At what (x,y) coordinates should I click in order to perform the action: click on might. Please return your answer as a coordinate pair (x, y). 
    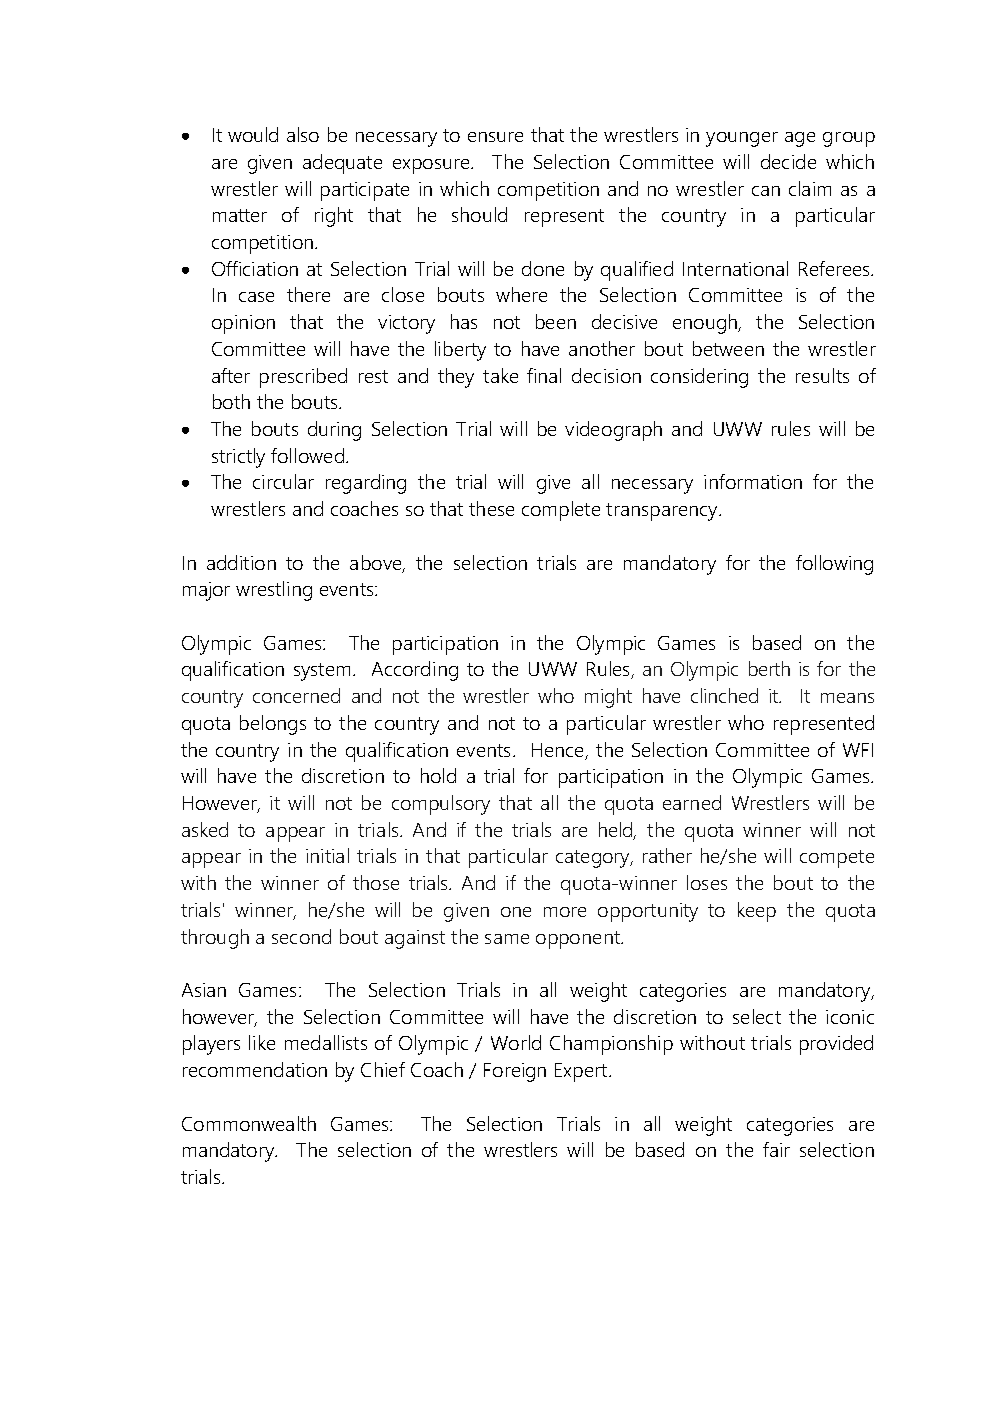
    Looking at the image, I should click on (608, 698).
